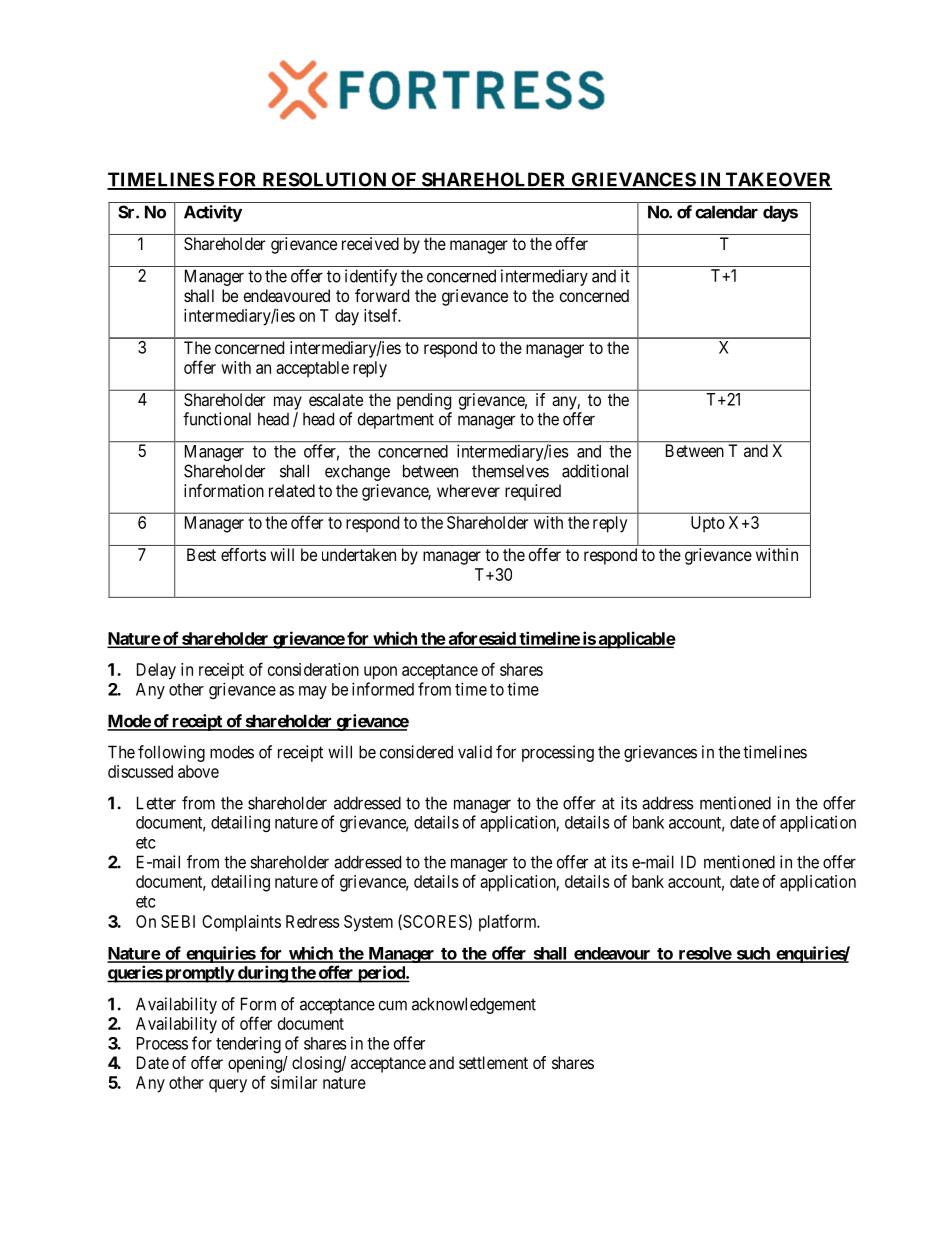 The width and height of the screenshot is (952, 1233). What do you see at coordinates (493, 1062) in the screenshot?
I see `settlement` at bounding box center [493, 1062].
